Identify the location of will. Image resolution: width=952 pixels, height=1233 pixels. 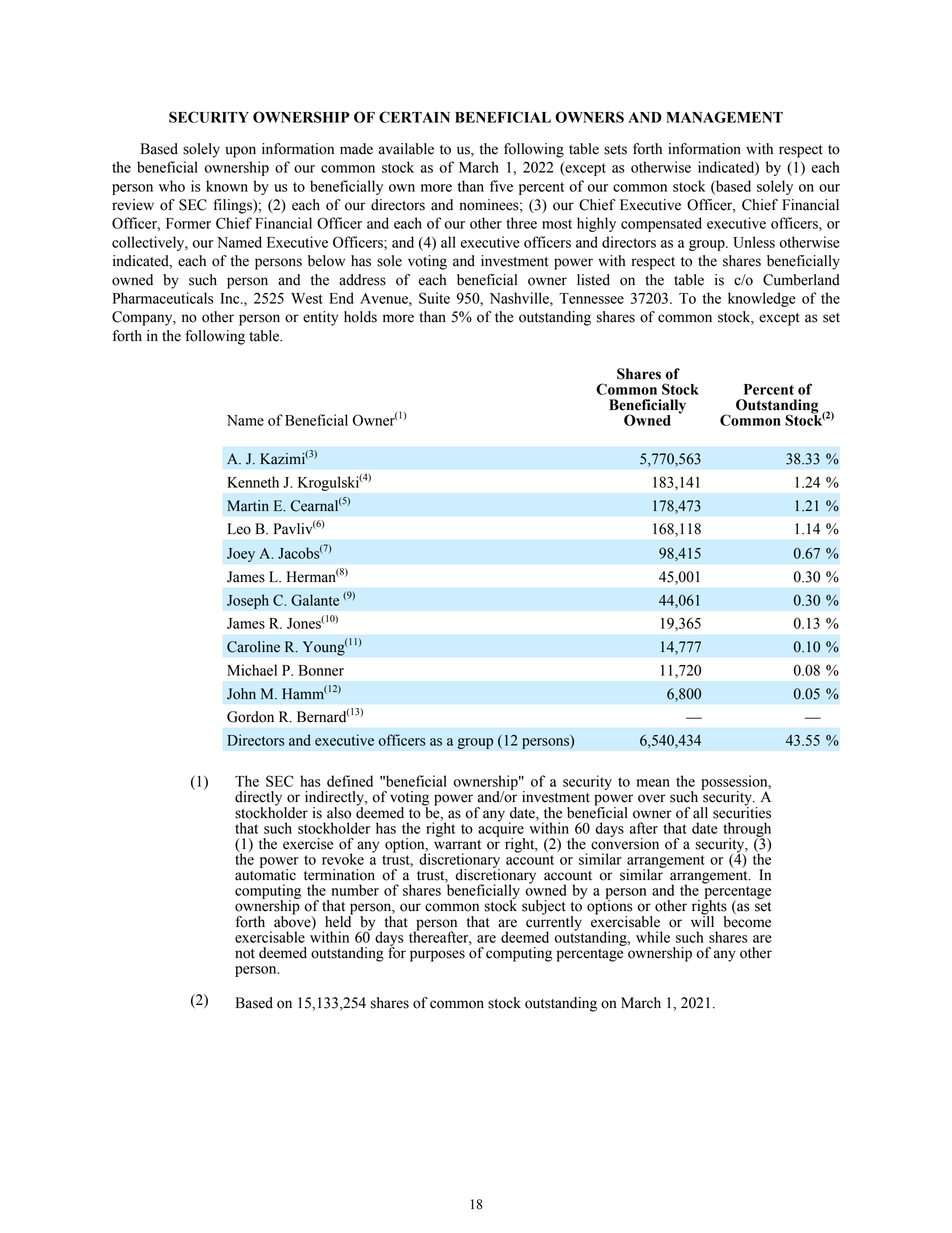
(702, 920).
